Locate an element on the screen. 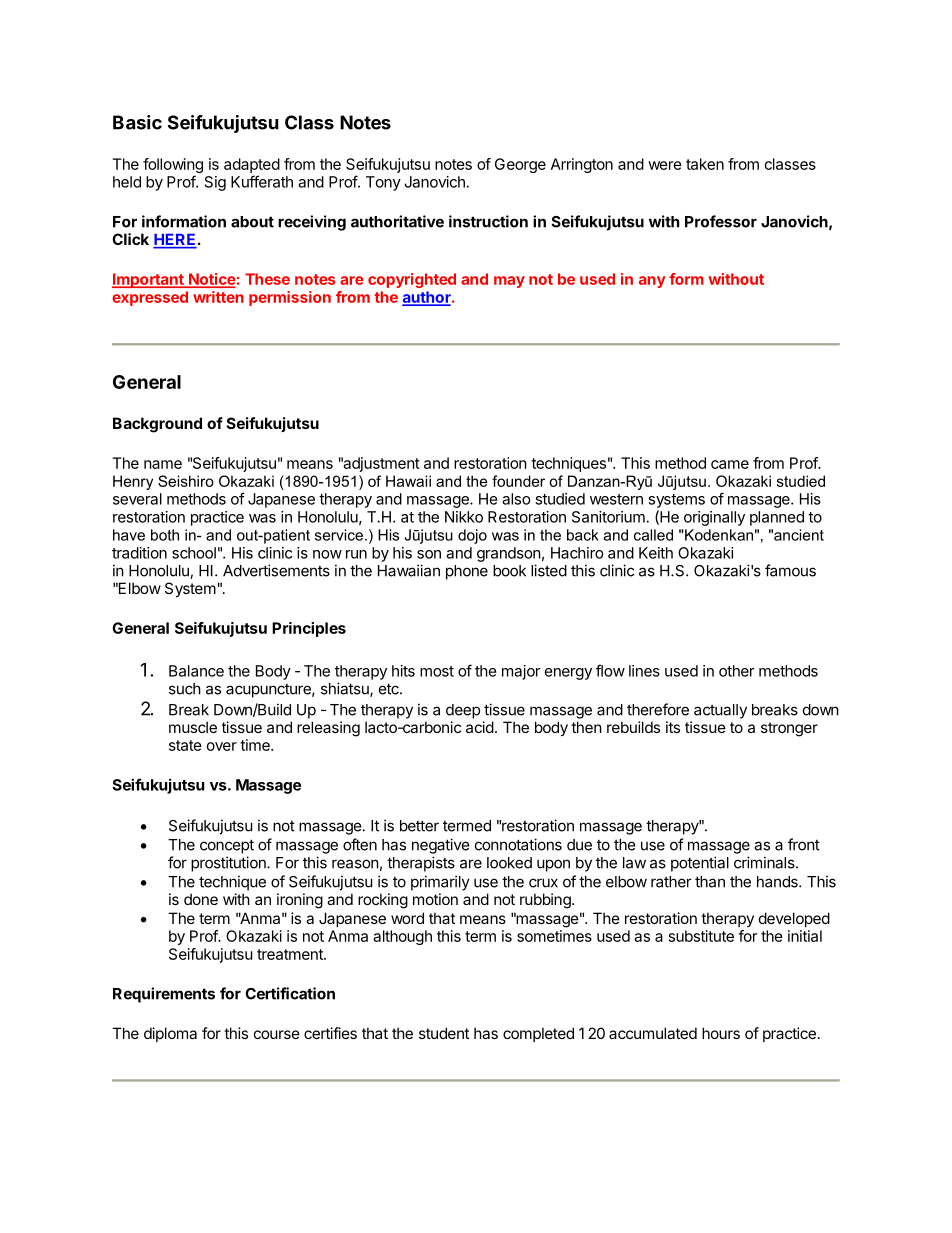 Image resolution: width=952 pixels, height=1233 pixels. George is located at coordinates (520, 165).
